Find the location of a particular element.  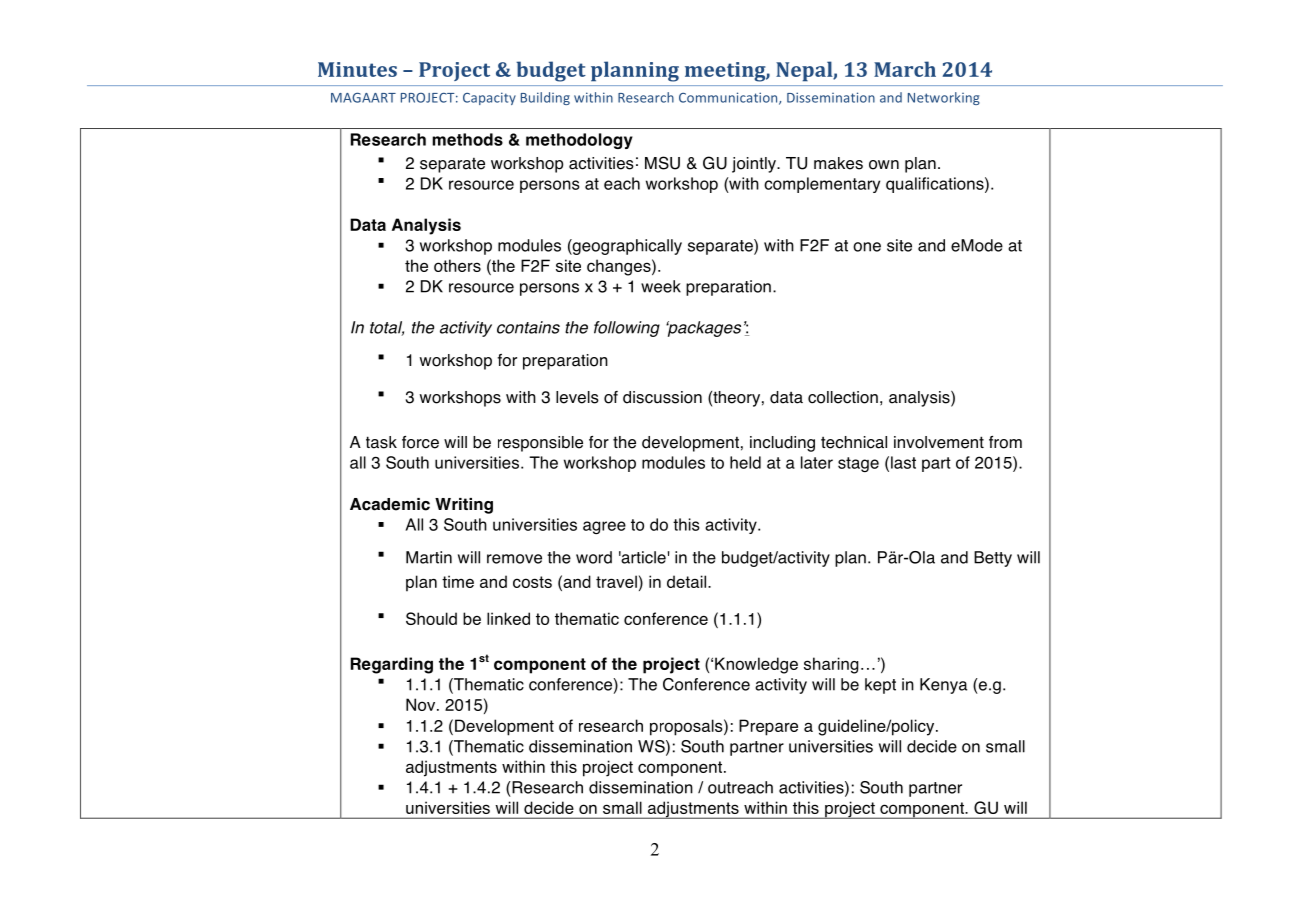

Kenya is located at coordinates (943, 686).
